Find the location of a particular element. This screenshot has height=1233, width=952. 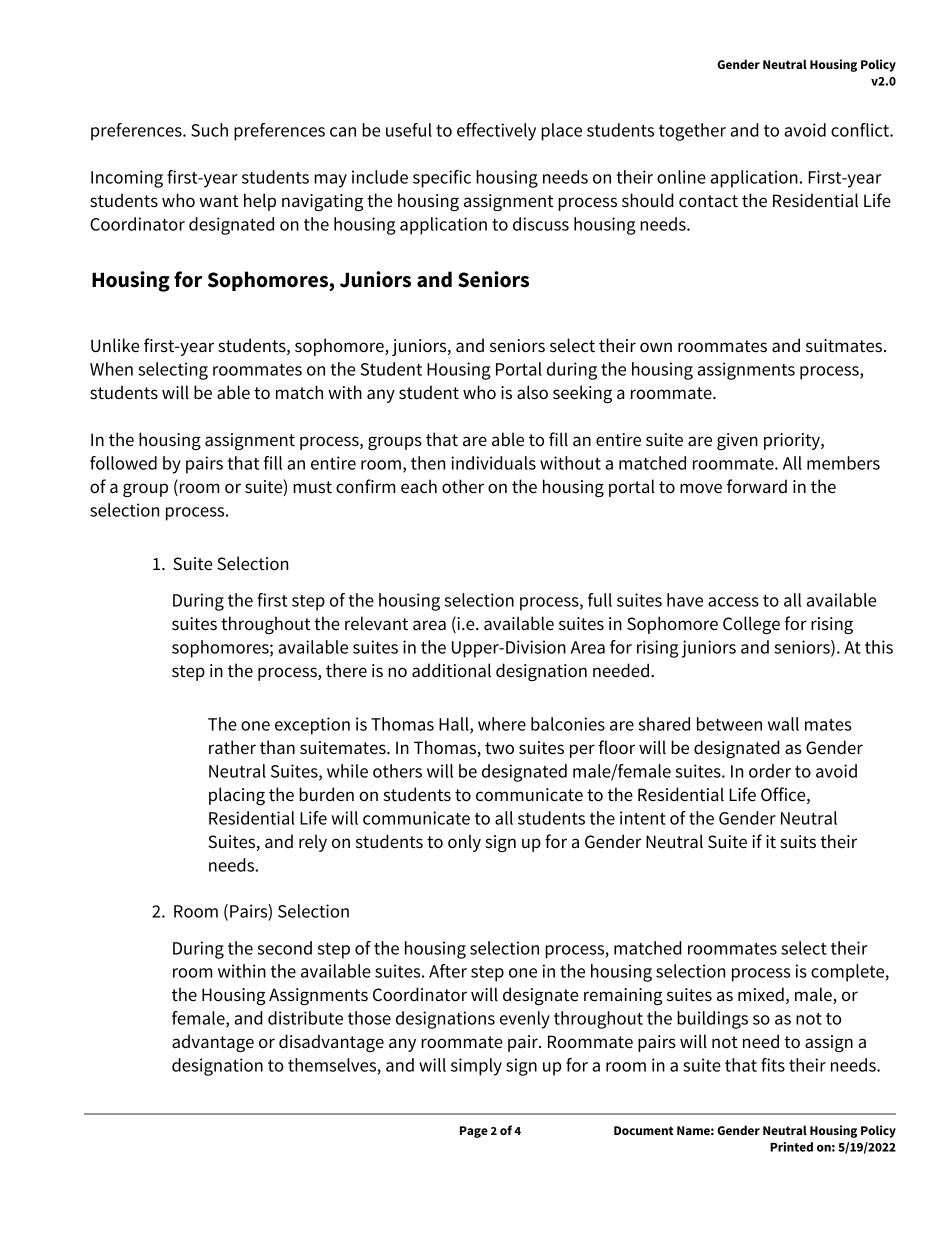

Such is located at coordinates (209, 130).
